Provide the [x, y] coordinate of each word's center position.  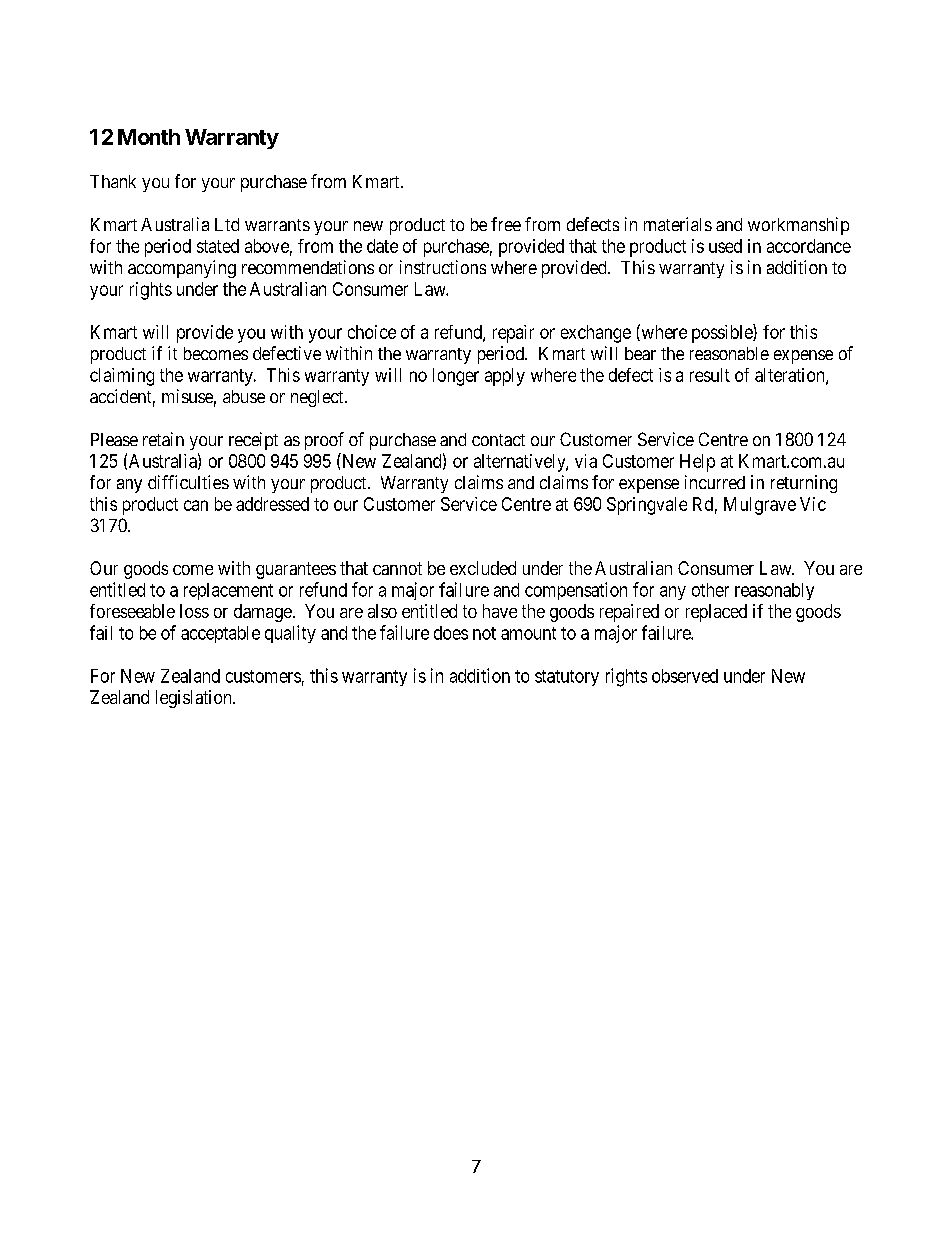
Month [149, 137]
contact [498, 440]
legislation [195, 699]
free [506, 224]
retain [163, 439]
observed [685, 676]
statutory [567, 678]
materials [678, 224]
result [710, 375]
